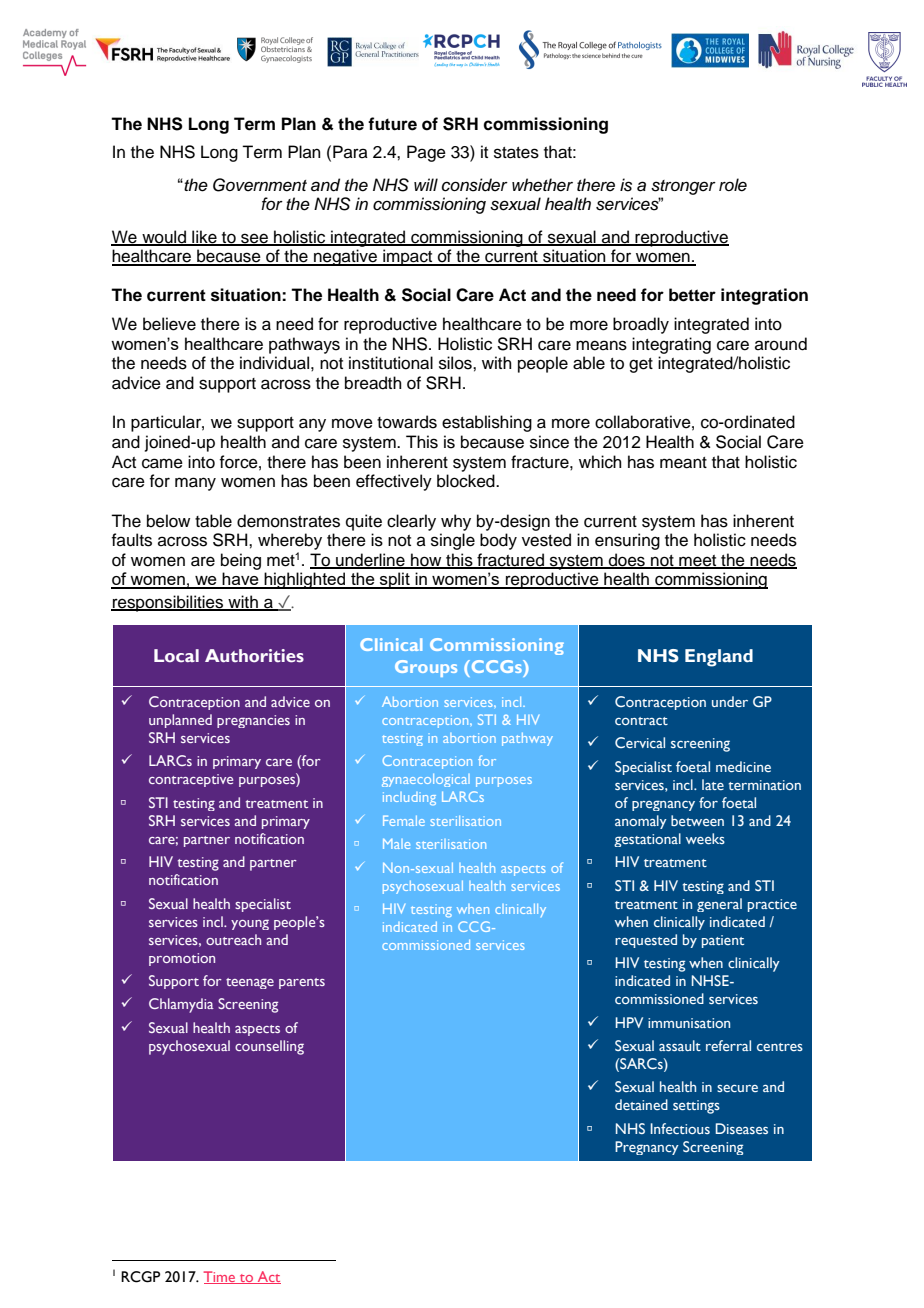 The width and height of the screenshot is (924, 1308). Describe the element at coordinates (426, 668) in the screenshot. I see `Groups` at that location.
